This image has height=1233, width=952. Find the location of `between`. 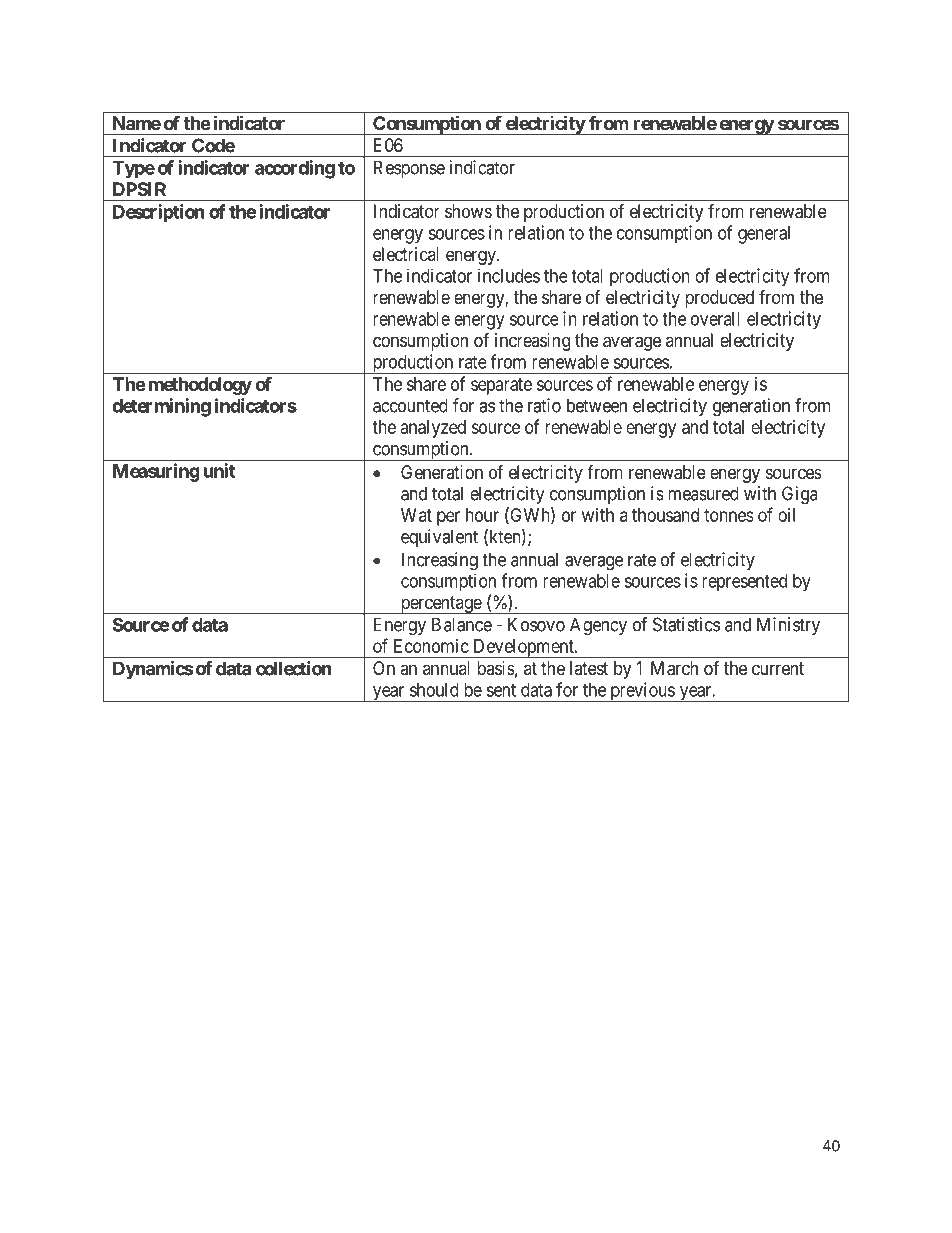

between is located at coordinates (597, 405).
